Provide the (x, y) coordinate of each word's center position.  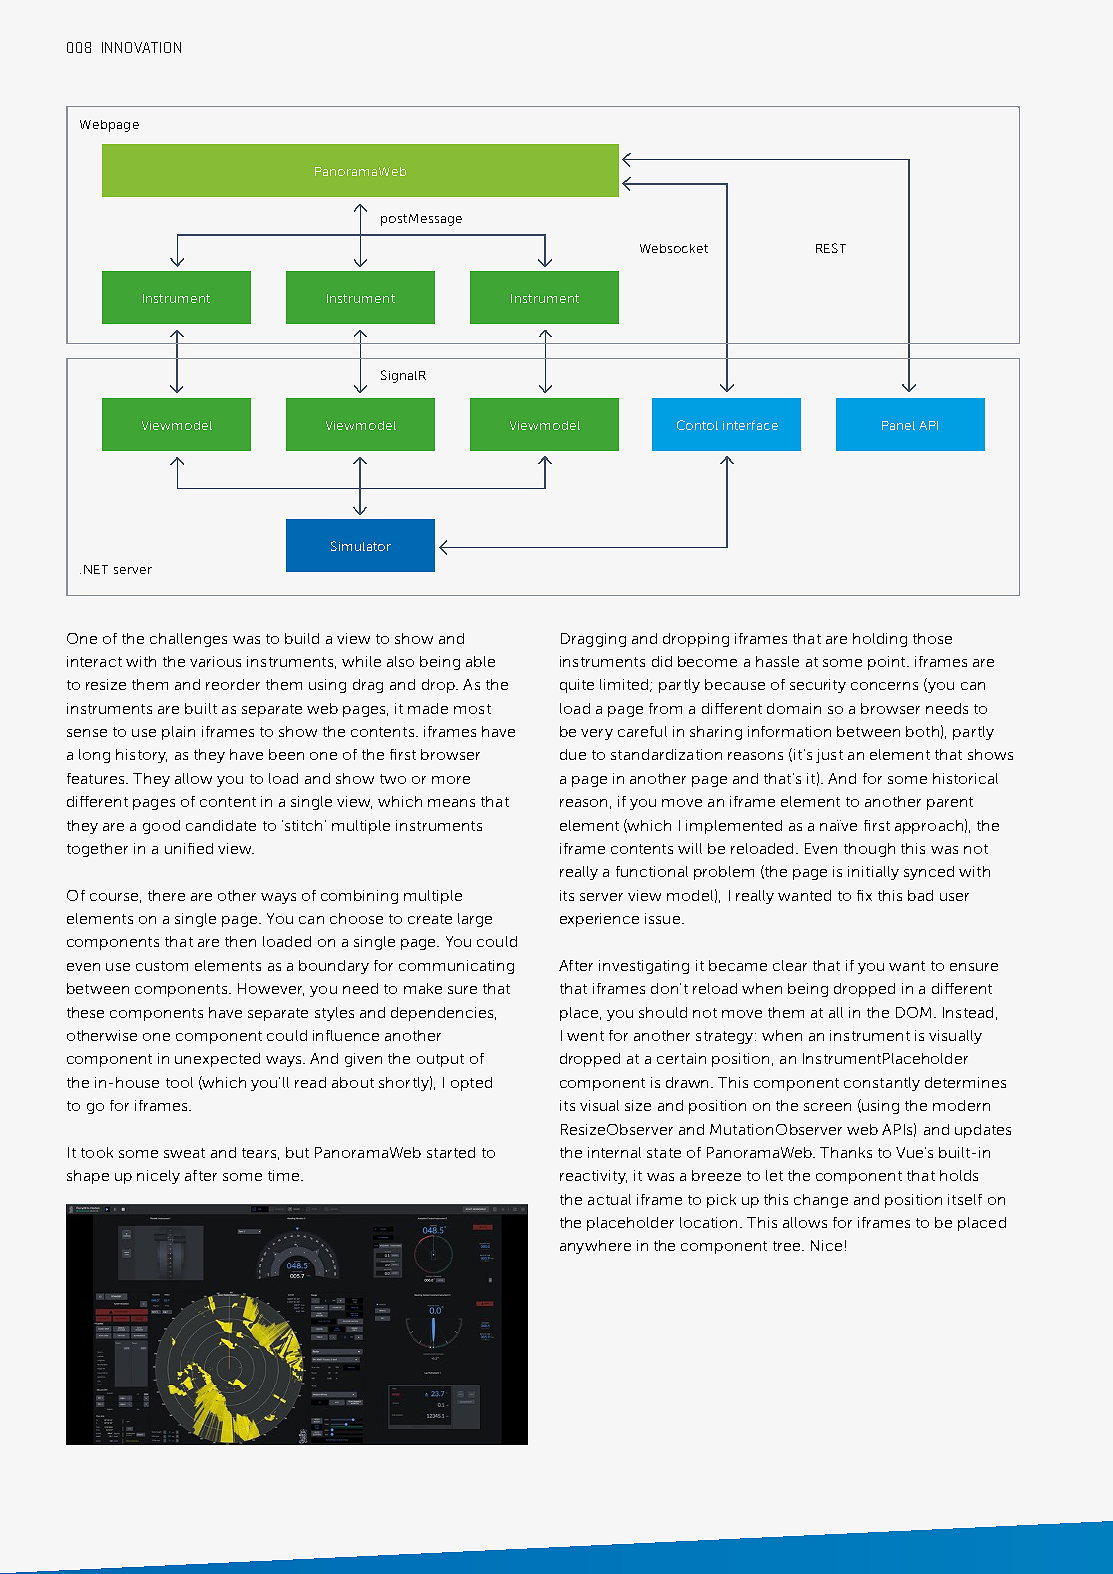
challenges (188, 640)
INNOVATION (141, 47)
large (475, 920)
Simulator (361, 546)
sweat (184, 1153)
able (480, 661)
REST (831, 248)
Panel (898, 425)
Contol (697, 425)
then (240, 941)
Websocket (674, 248)
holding (880, 640)
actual (609, 1199)
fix (864, 895)
